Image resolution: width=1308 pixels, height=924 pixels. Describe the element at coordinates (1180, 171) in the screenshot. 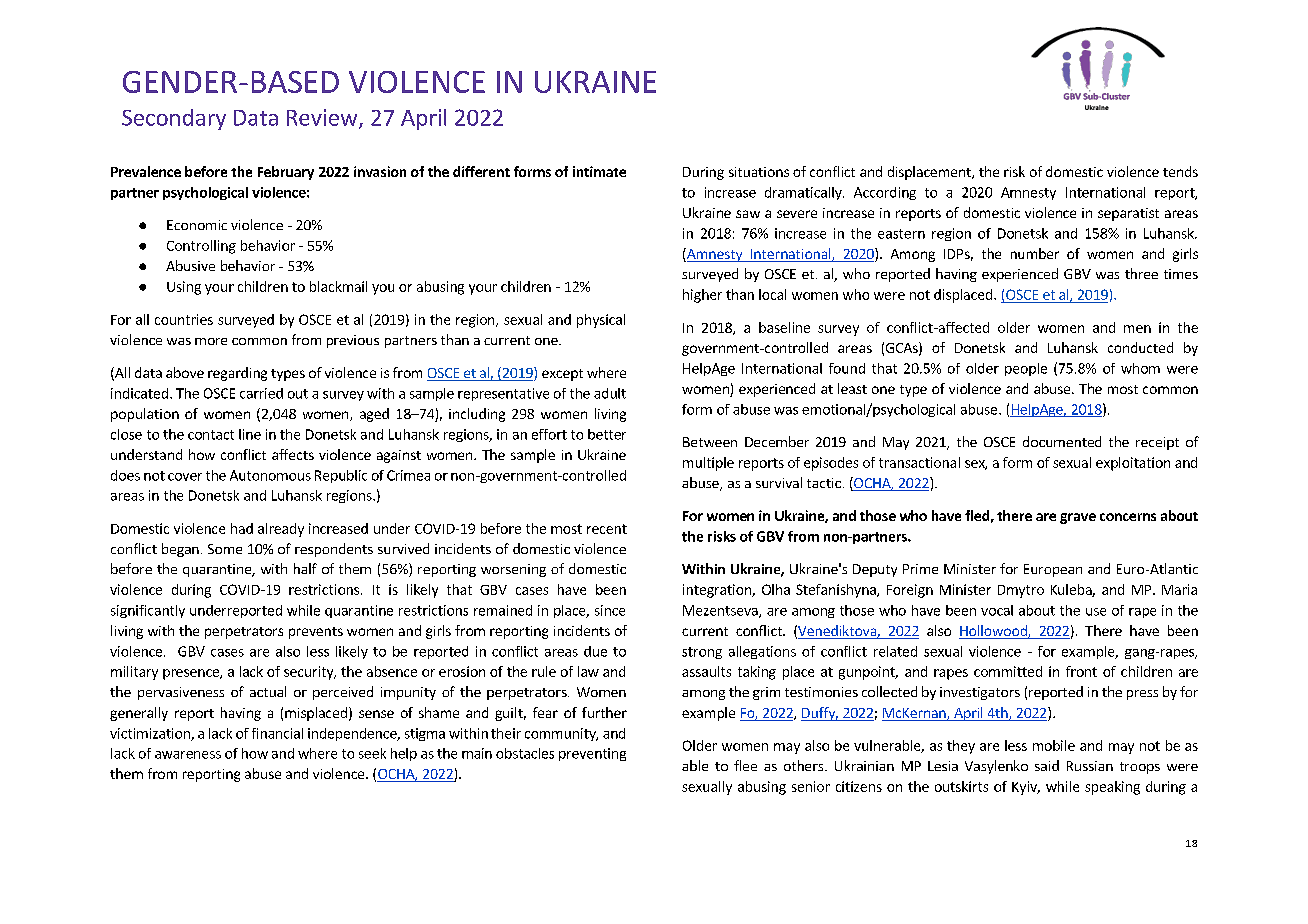

I see `tends` at that location.
